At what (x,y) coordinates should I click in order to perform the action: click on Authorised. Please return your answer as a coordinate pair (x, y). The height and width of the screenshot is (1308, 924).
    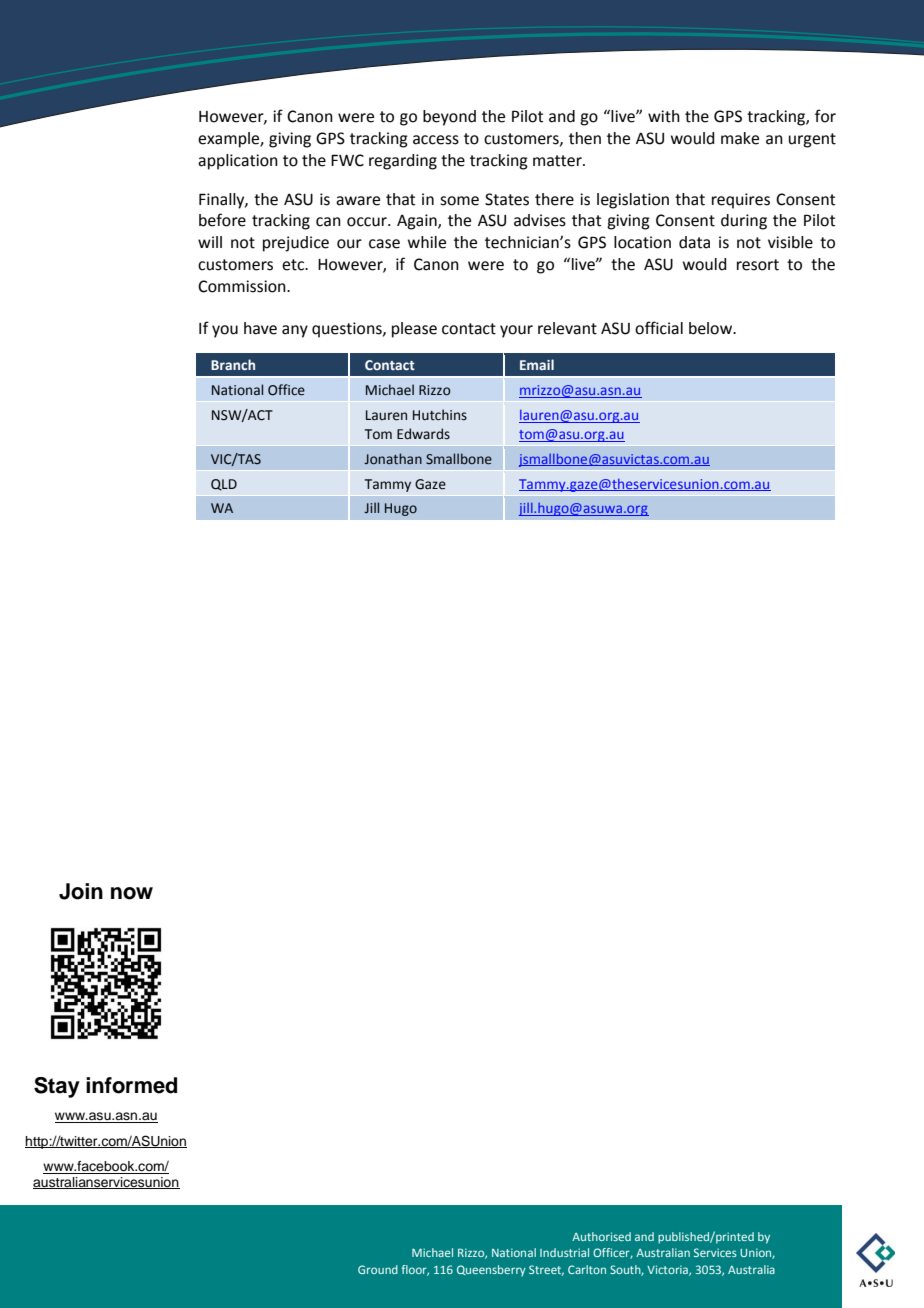
    Looking at the image, I should click on (601, 1236).
